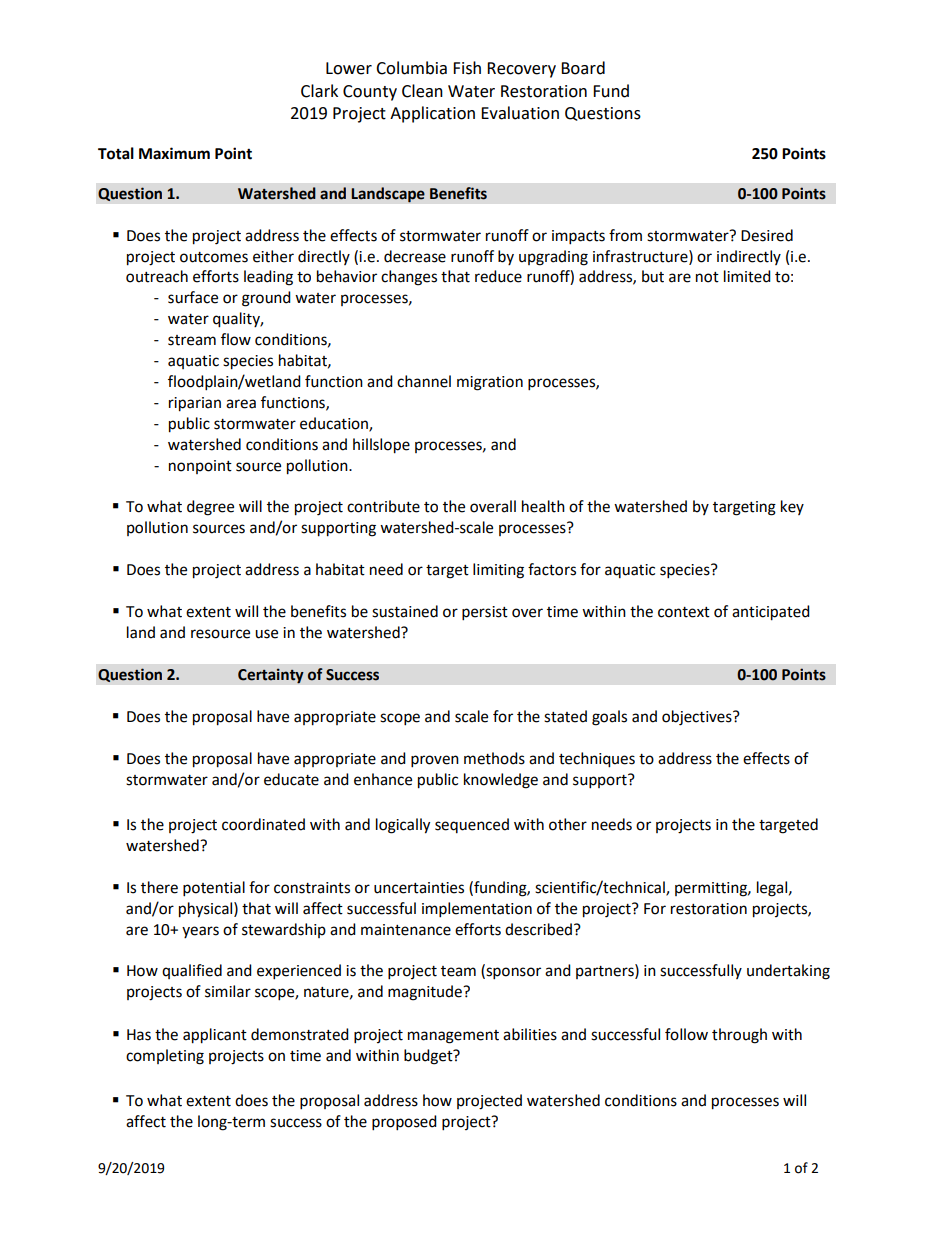 Image resolution: width=952 pixels, height=1233 pixels. I want to click on Maximum, so click(174, 153).
